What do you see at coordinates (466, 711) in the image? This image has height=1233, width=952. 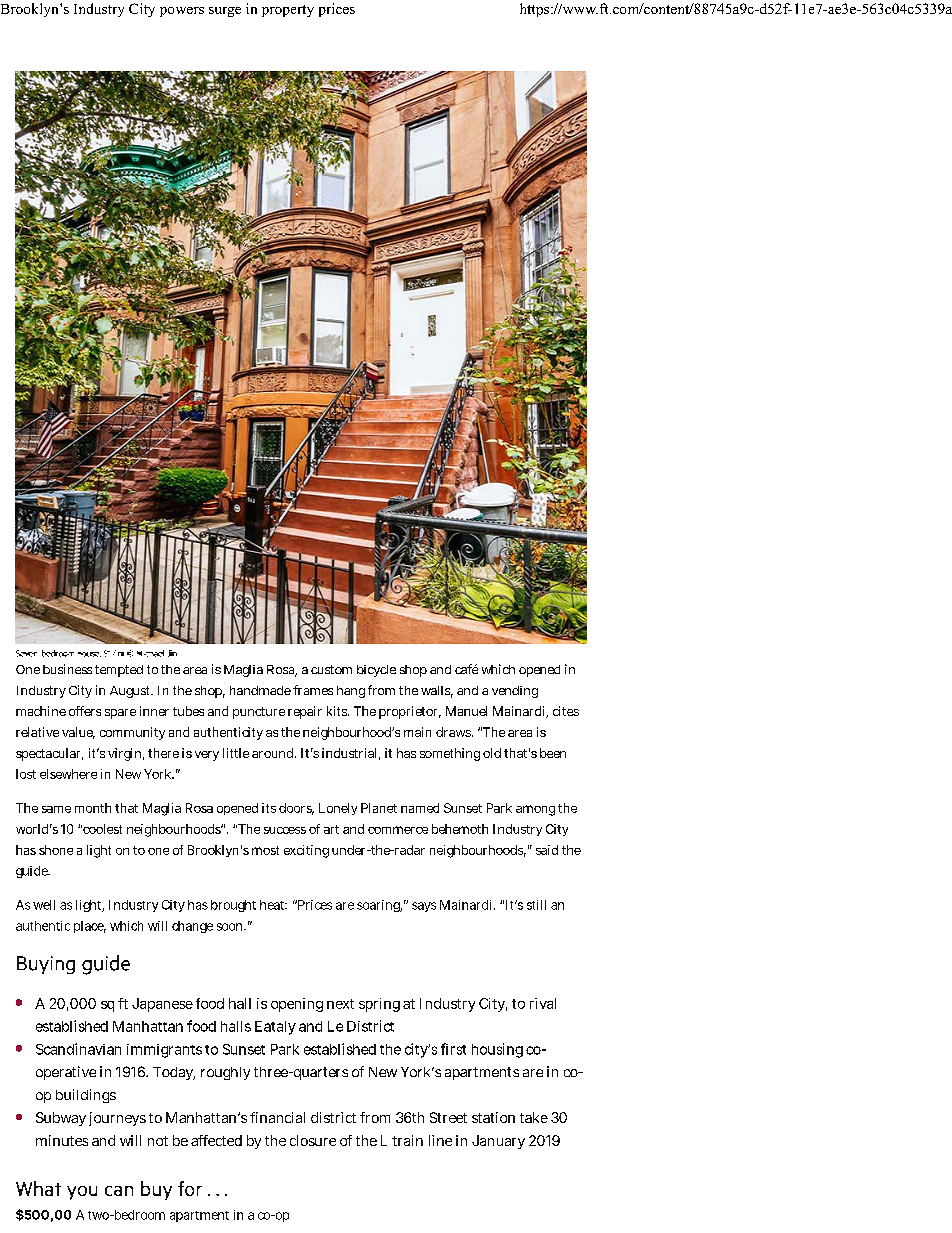 I see `Manuel` at bounding box center [466, 711].
